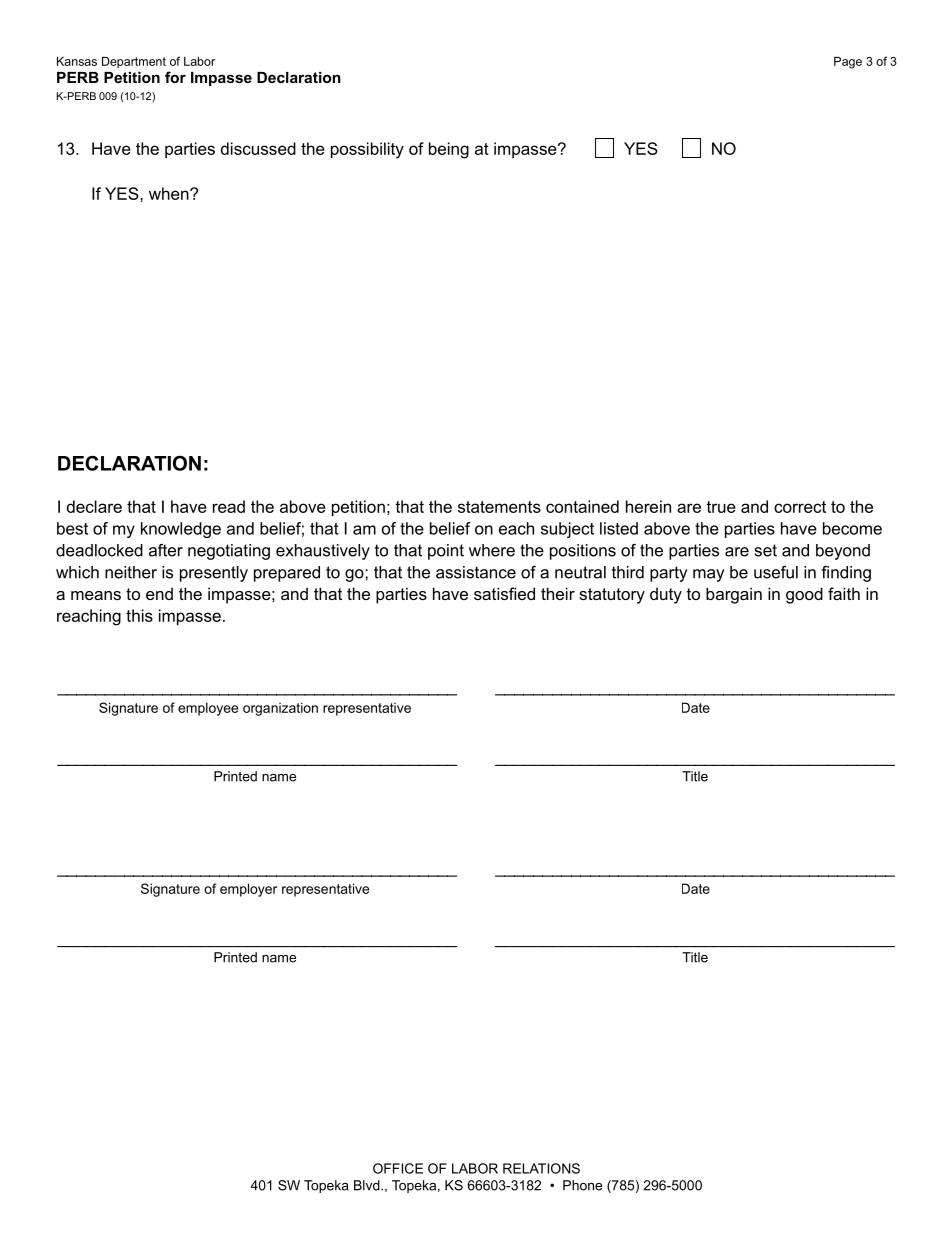 Image resolution: width=952 pixels, height=1233 pixels. I want to click on bargain, so click(734, 595).
